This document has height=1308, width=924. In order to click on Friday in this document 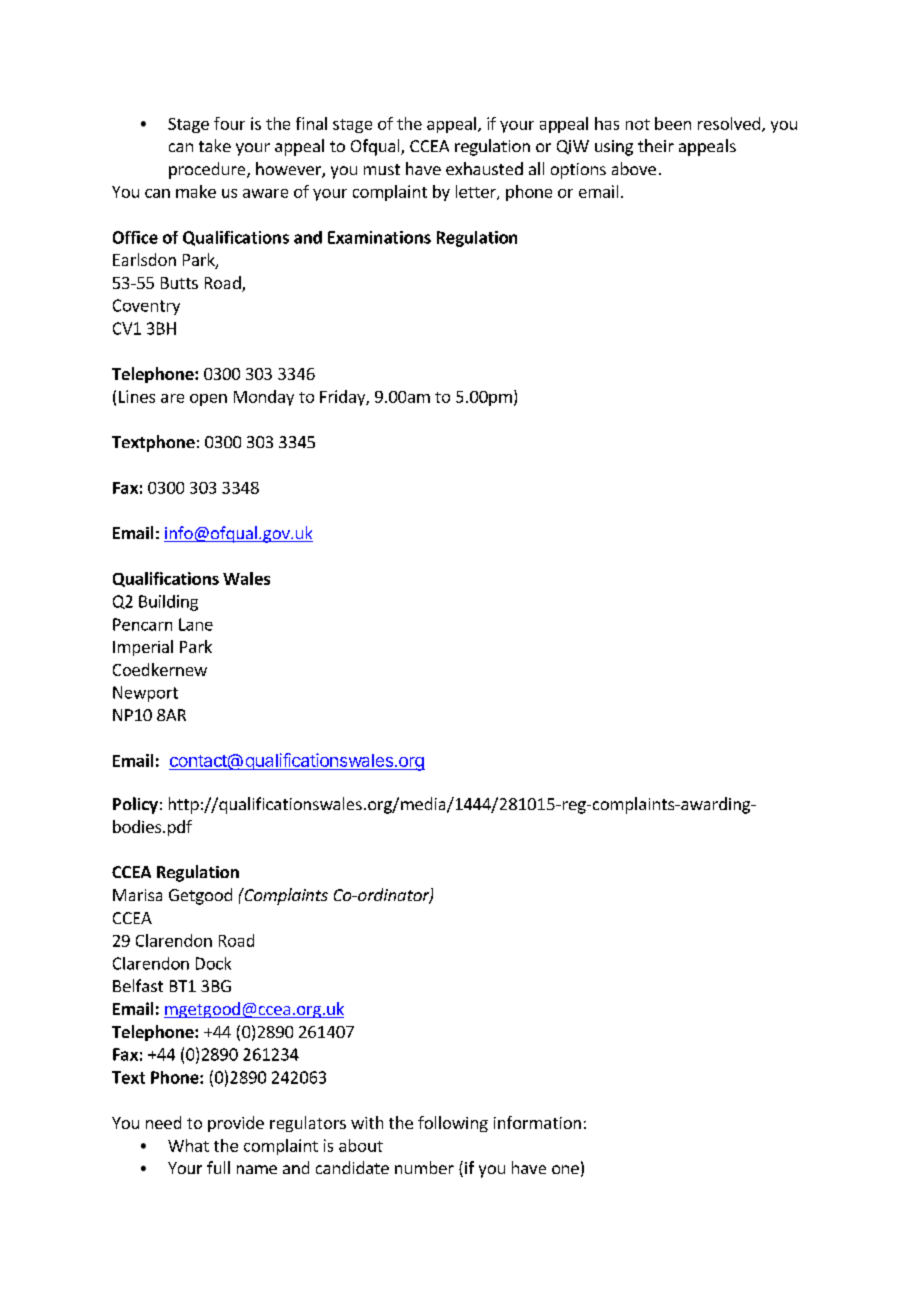, I will do `click(343, 398)`.
